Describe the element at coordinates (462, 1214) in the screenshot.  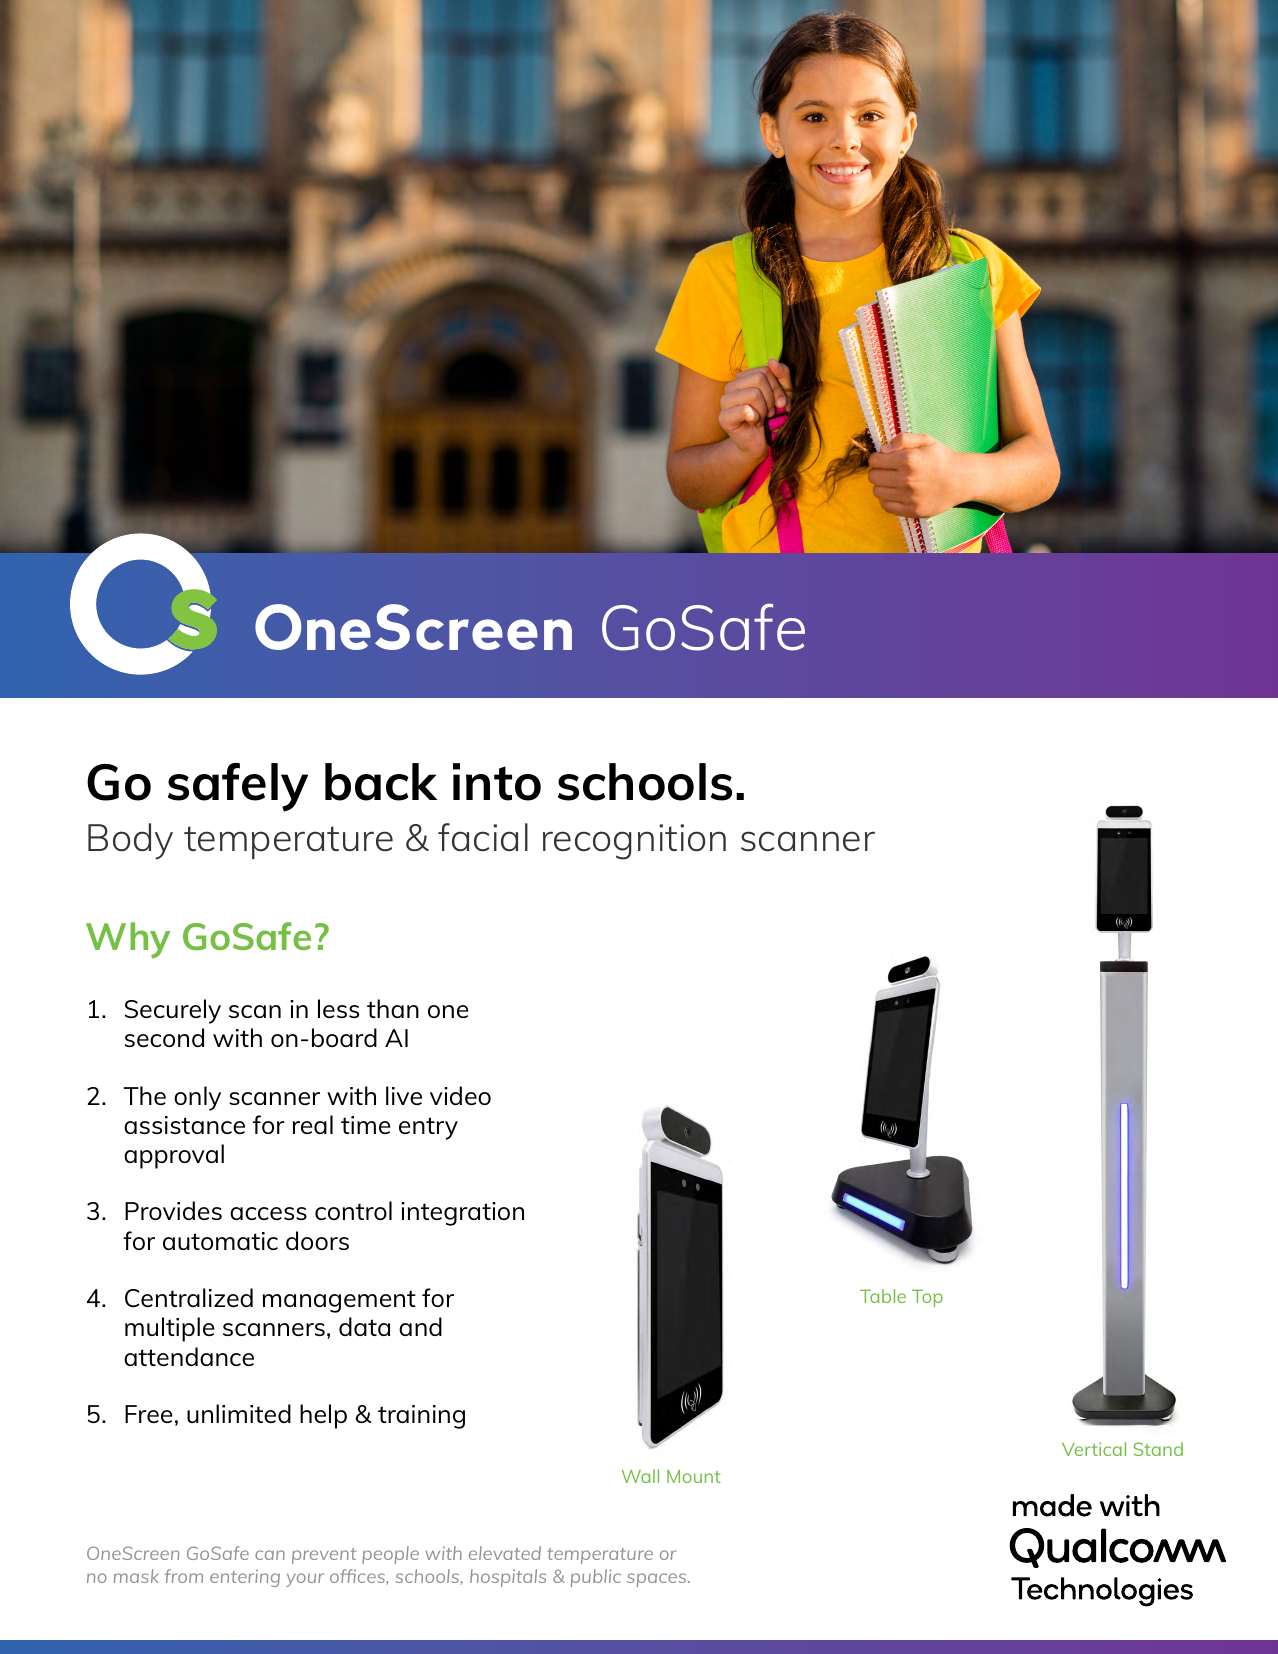
I see `integration` at that location.
